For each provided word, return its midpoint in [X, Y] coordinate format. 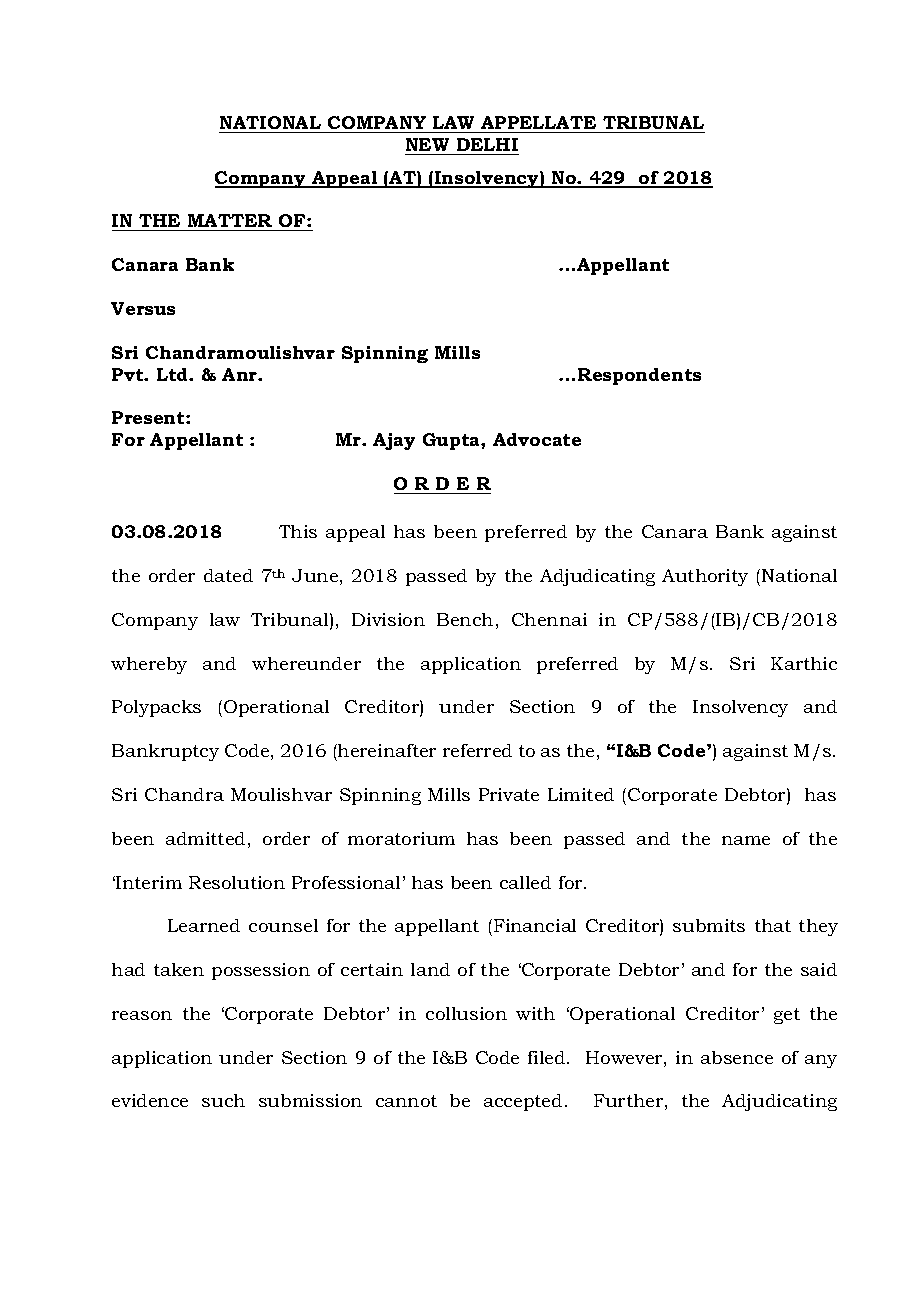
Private [509, 794]
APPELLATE [538, 122]
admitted [205, 838]
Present [149, 417]
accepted [523, 1102]
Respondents [639, 376]
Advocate [537, 439]
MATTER [230, 220]
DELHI [487, 144]
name [746, 840]
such [223, 1100]
